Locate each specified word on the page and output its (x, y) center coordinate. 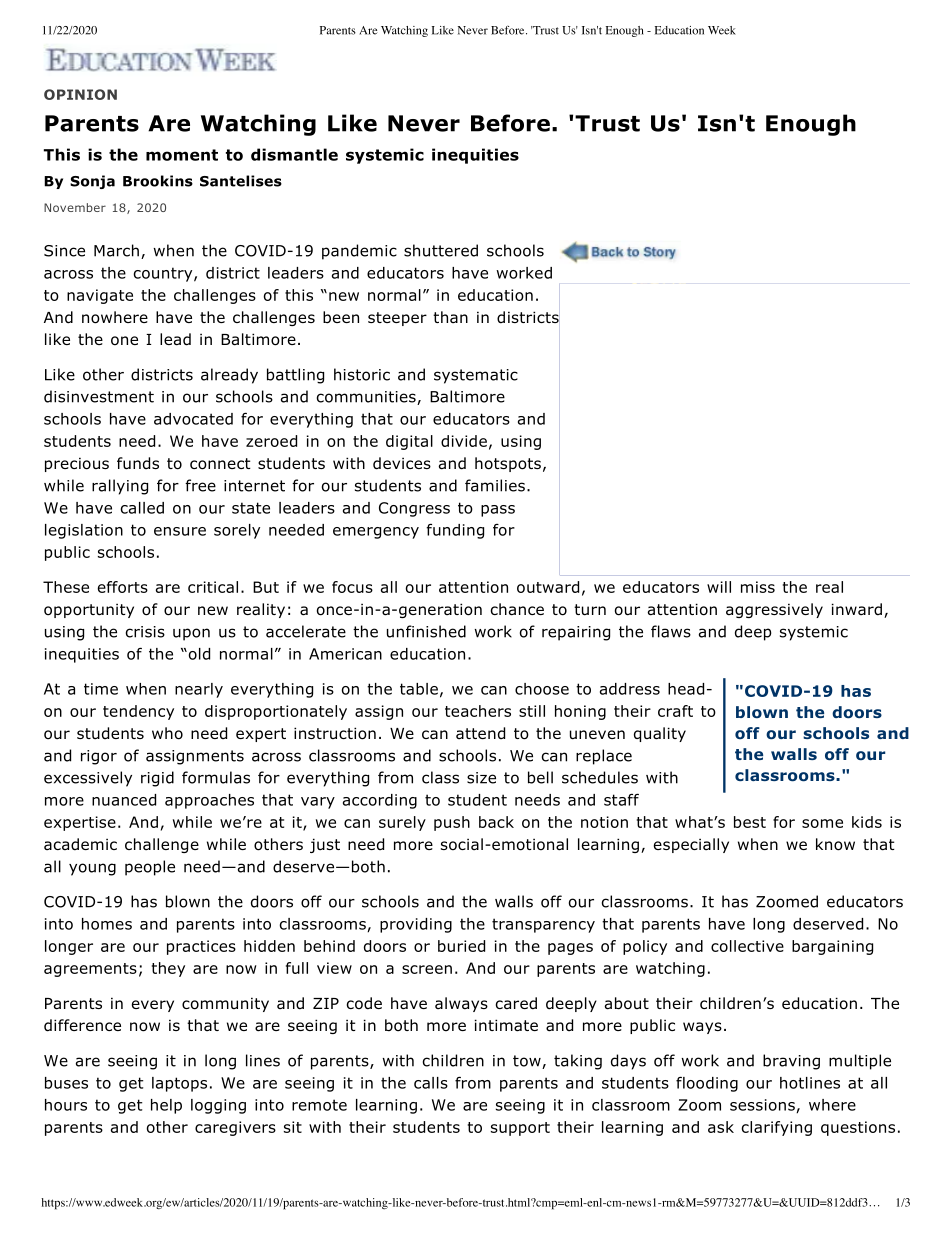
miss (758, 587)
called (142, 508)
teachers (478, 711)
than (450, 317)
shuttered (441, 250)
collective (747, 946)
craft (675, 711)
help (166, 1106)
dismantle (294, 154)
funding (455, 531)
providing (416, 925)
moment (182, 155)
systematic (476, 376)
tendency (138, 712)
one (124, 341)
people (150, 868)
